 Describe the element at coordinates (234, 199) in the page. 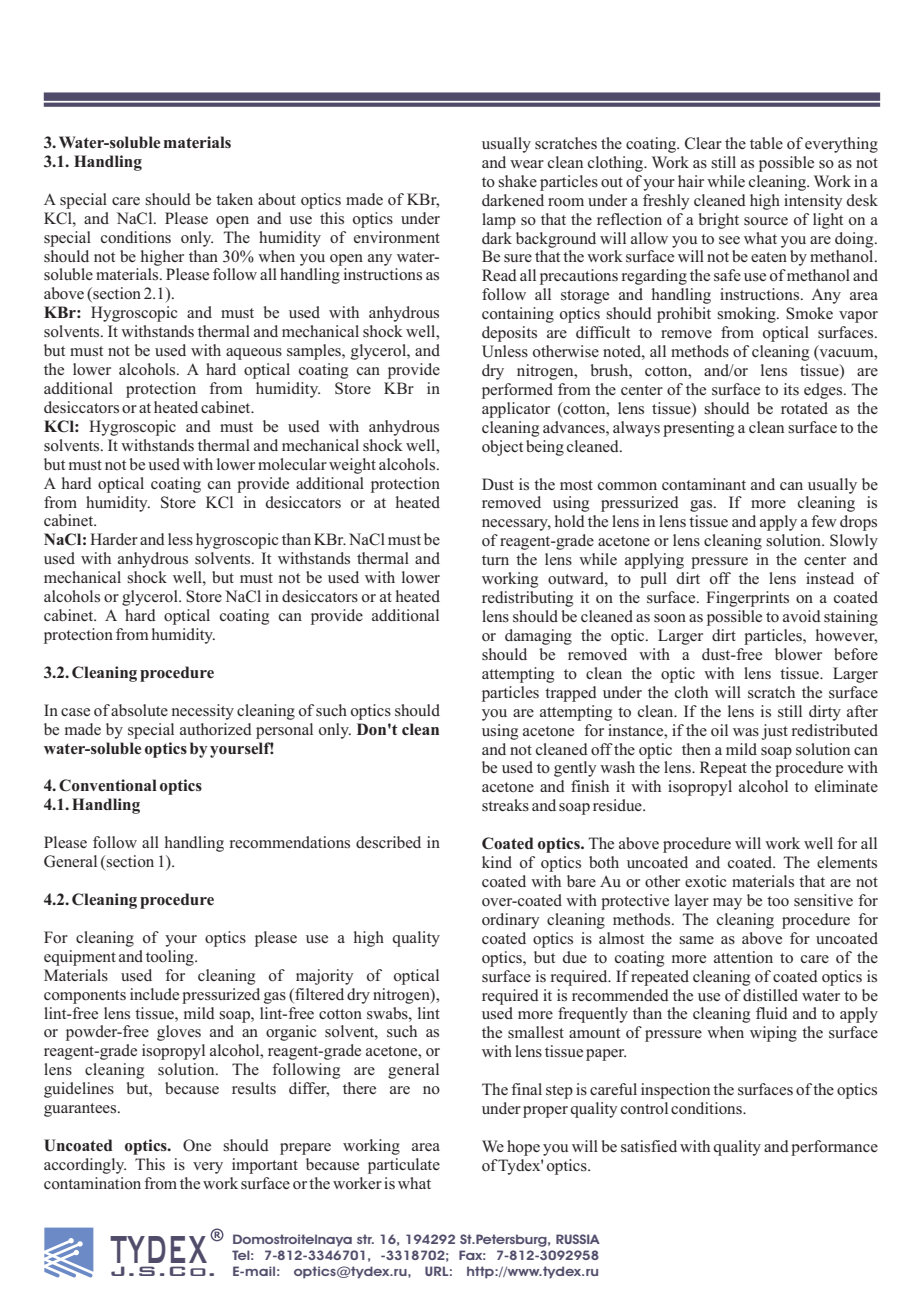

I see `taken` at that location.
